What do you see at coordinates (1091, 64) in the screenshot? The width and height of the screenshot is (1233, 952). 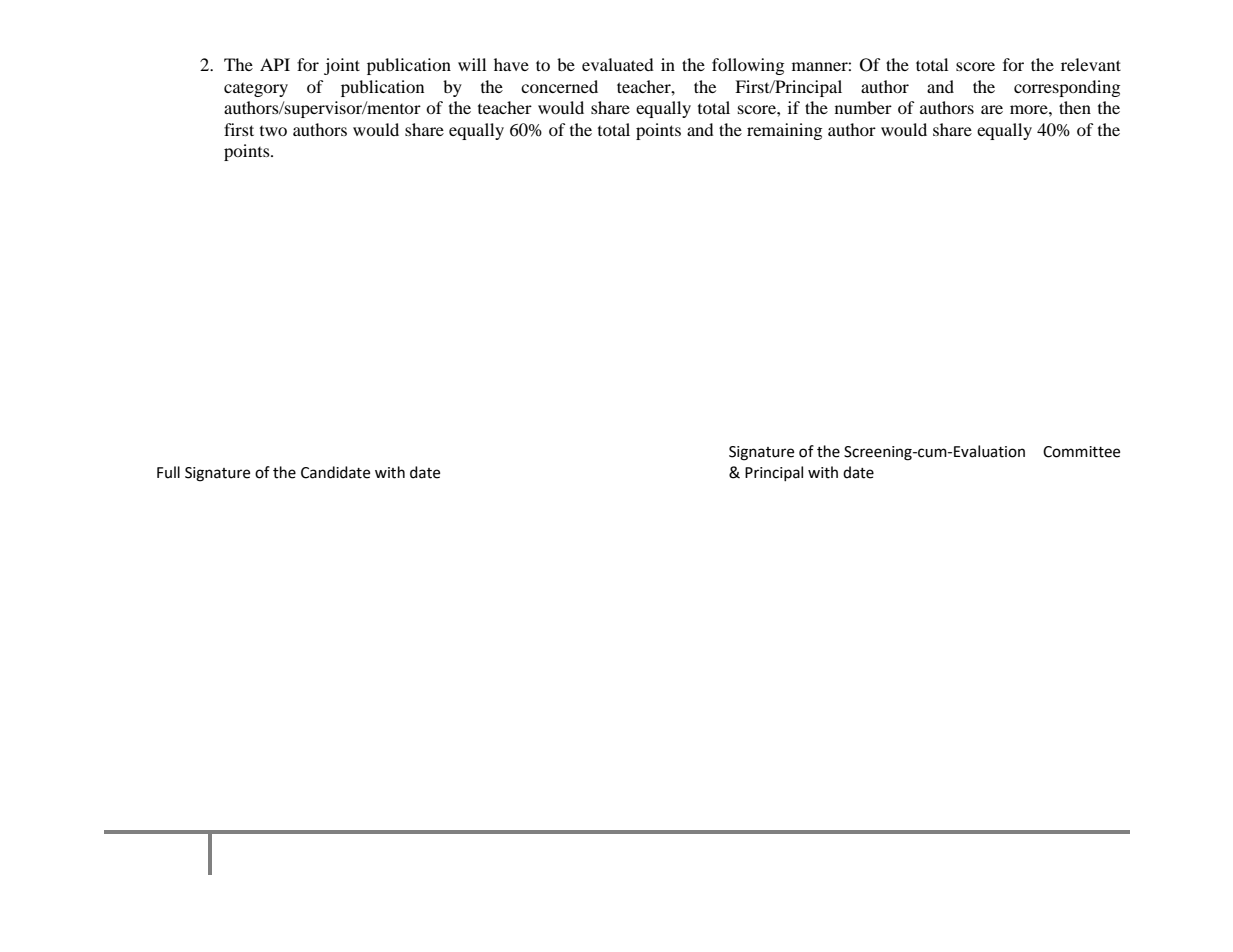 I see `relevant` at bounding box center [1091, 64].
